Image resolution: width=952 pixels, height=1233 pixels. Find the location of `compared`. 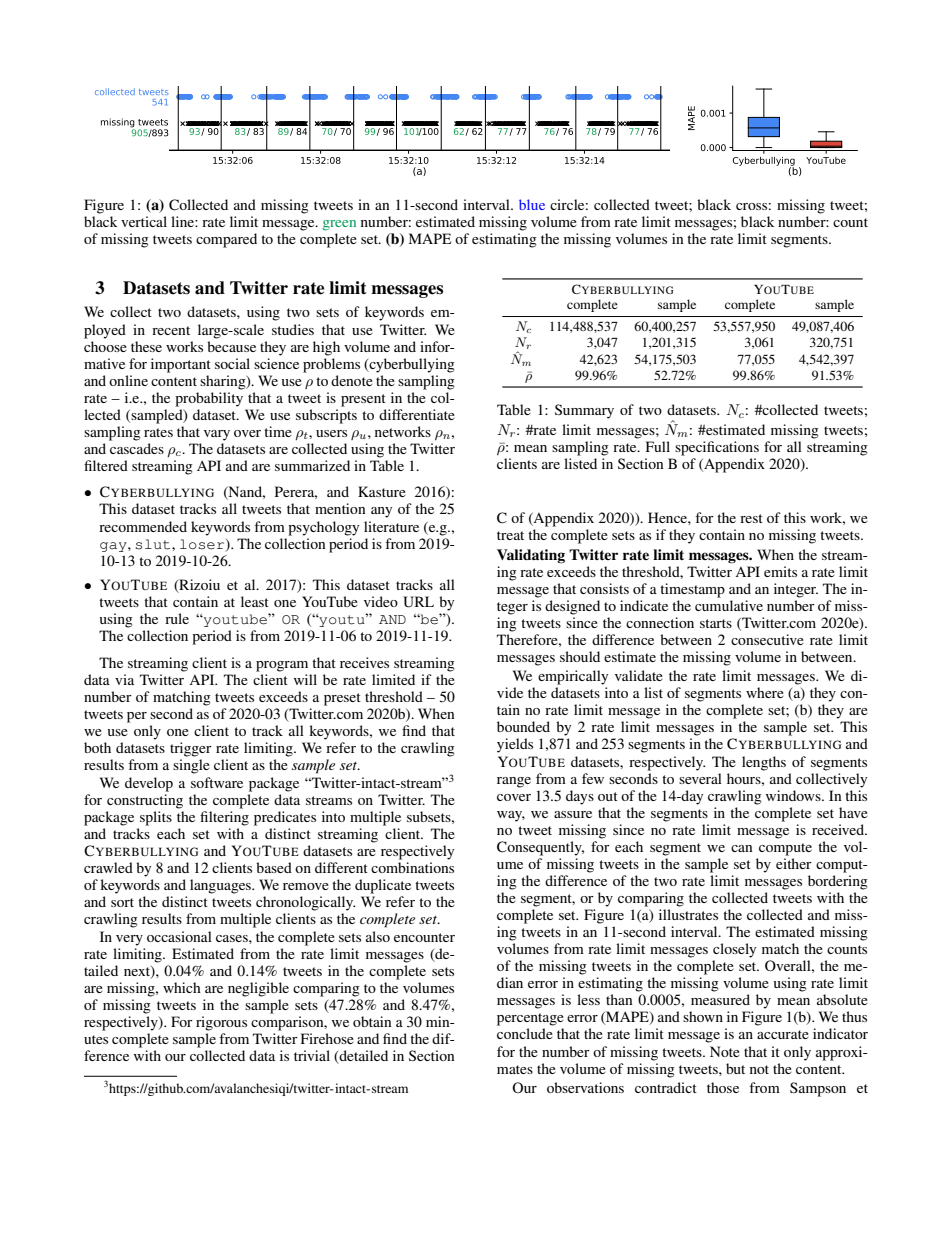

compared is located at coordinates (226, 240).
